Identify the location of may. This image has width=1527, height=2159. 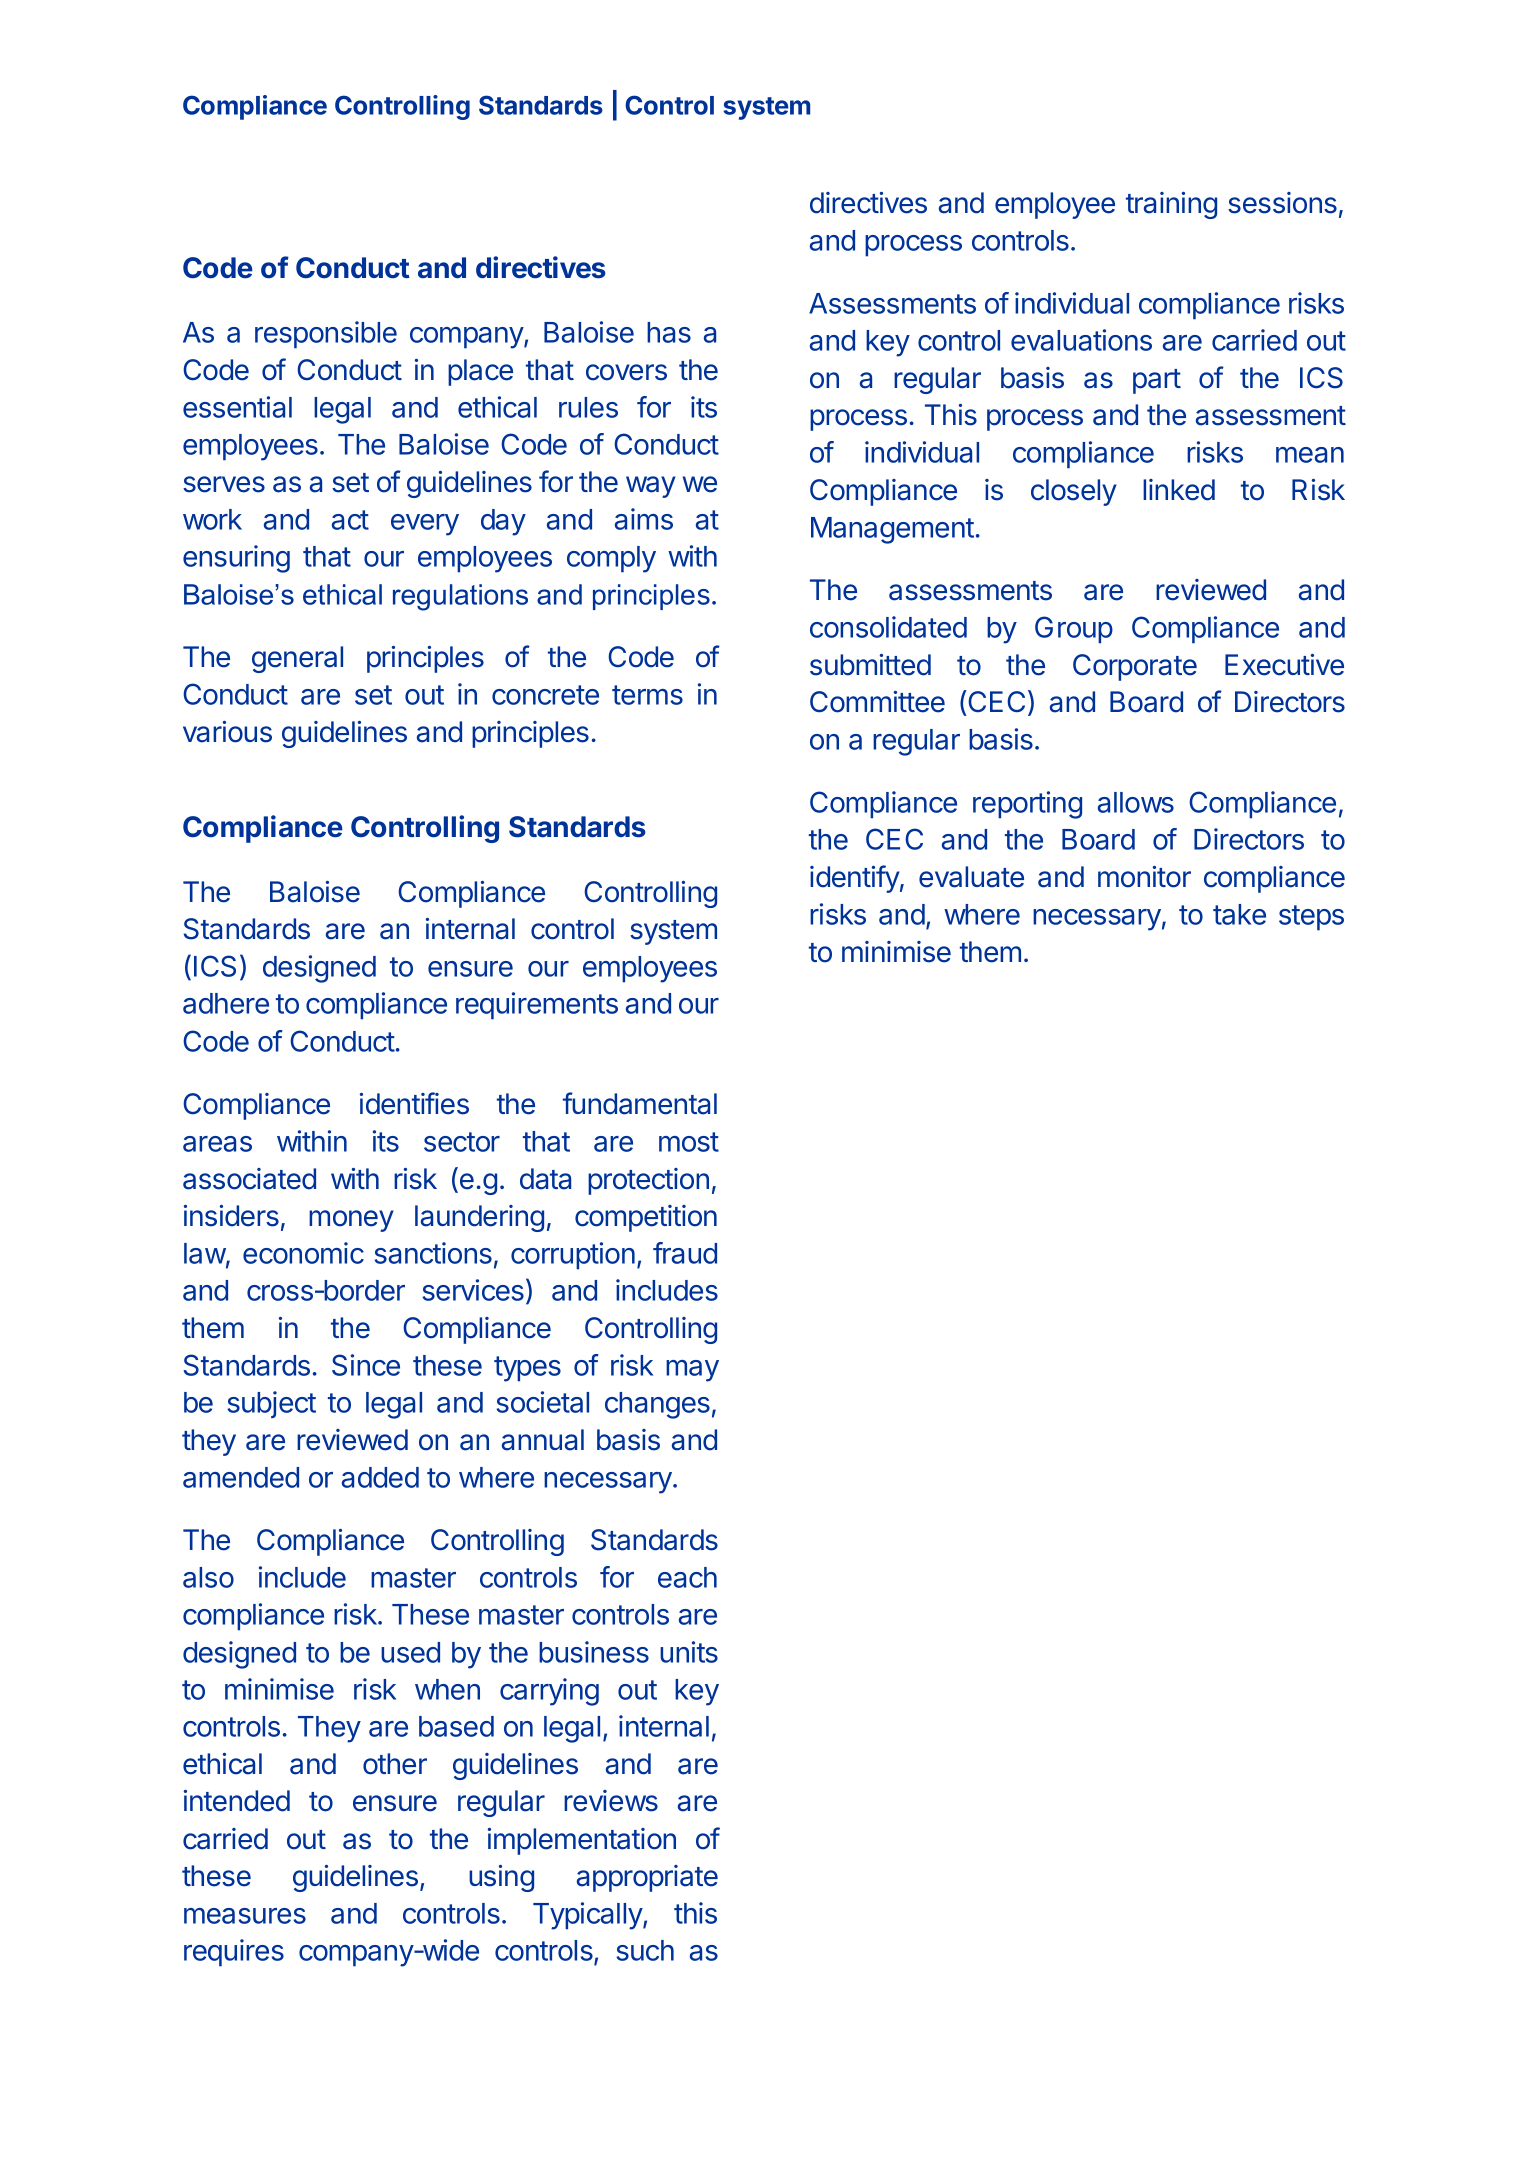
(692, 1371).
